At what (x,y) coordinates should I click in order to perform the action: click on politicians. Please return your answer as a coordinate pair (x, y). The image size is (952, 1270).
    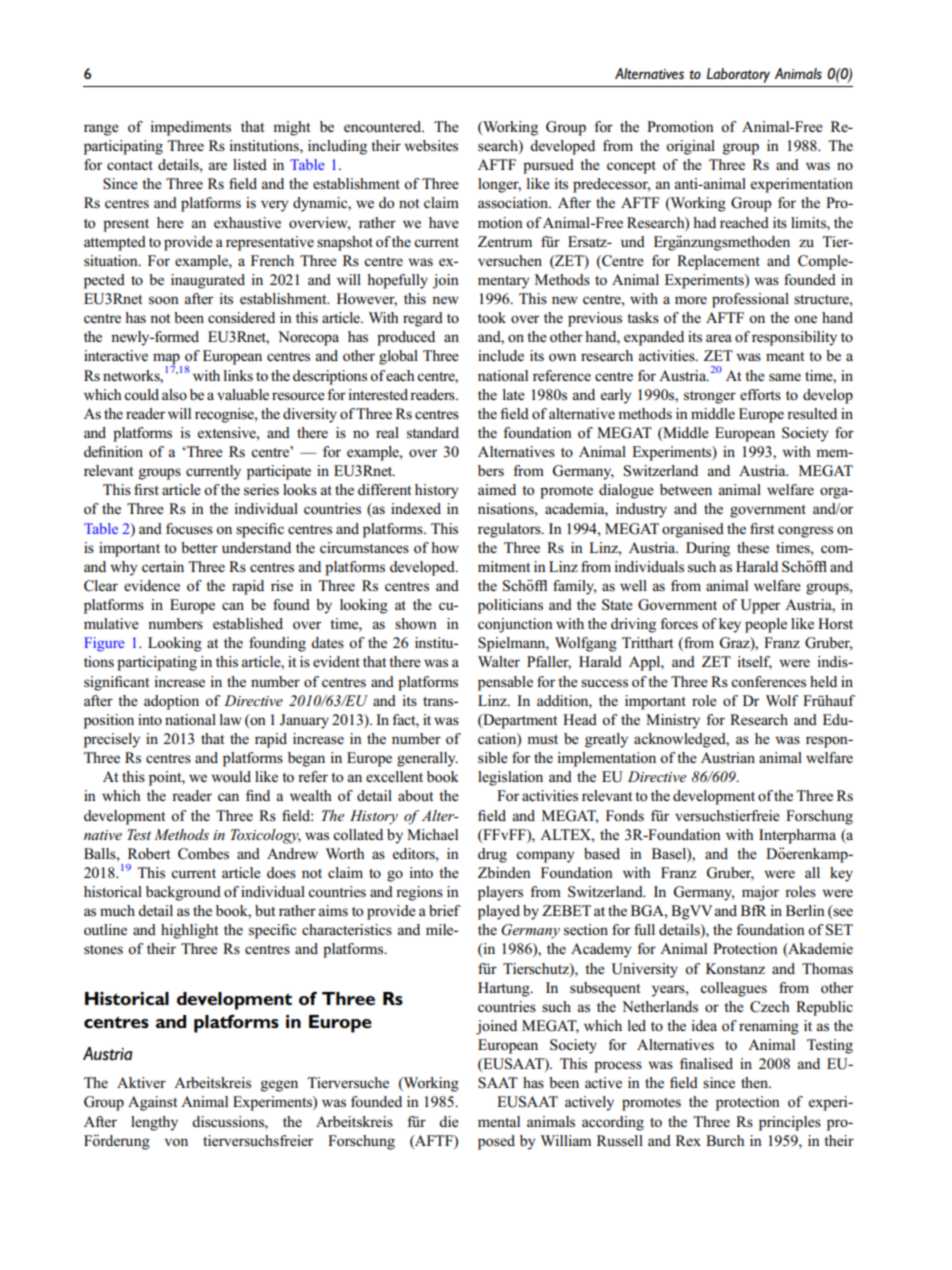
    Looking at the image, I should click on (510, 606).
